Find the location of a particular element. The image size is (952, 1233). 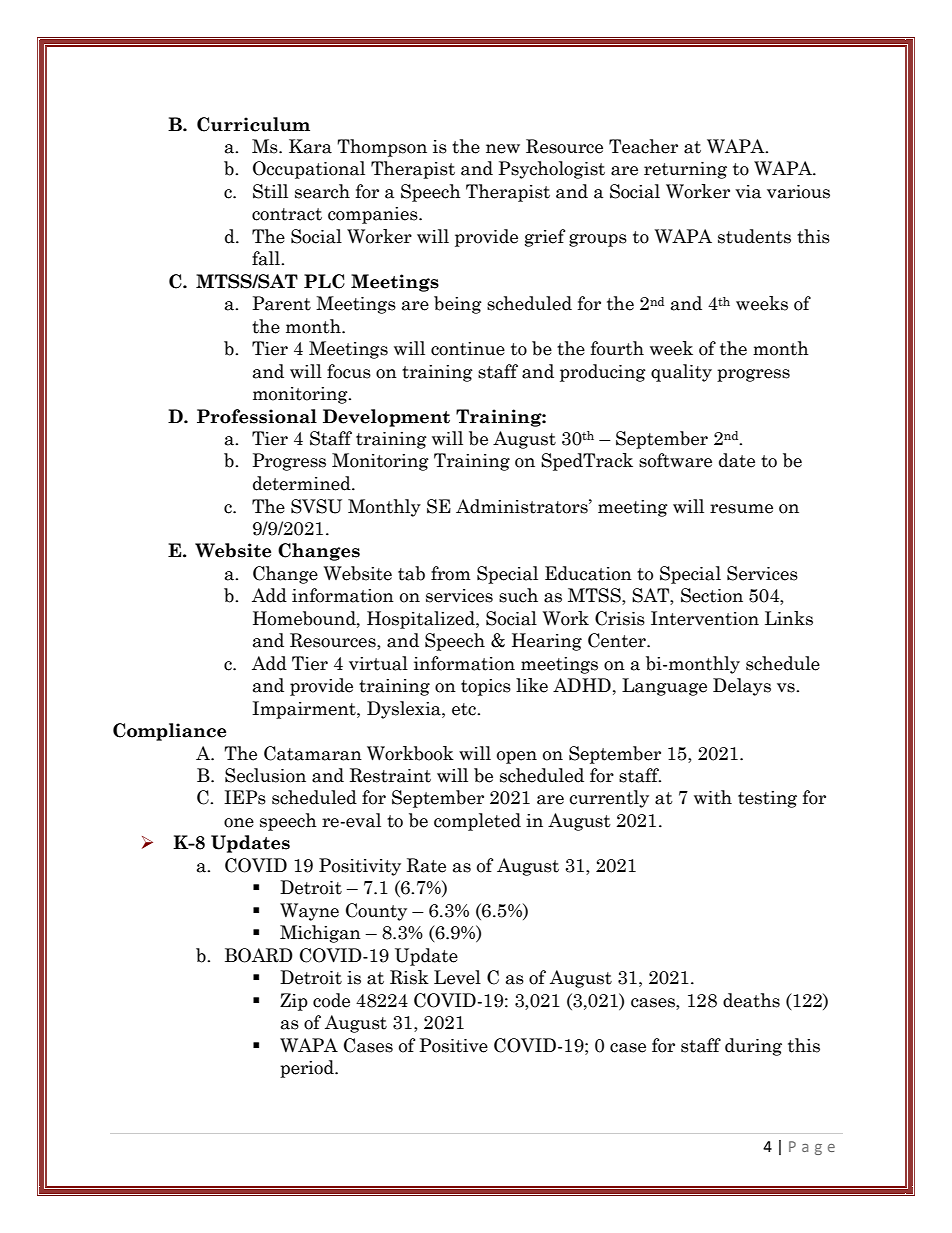

returning is located at coordinates (685, 170).
